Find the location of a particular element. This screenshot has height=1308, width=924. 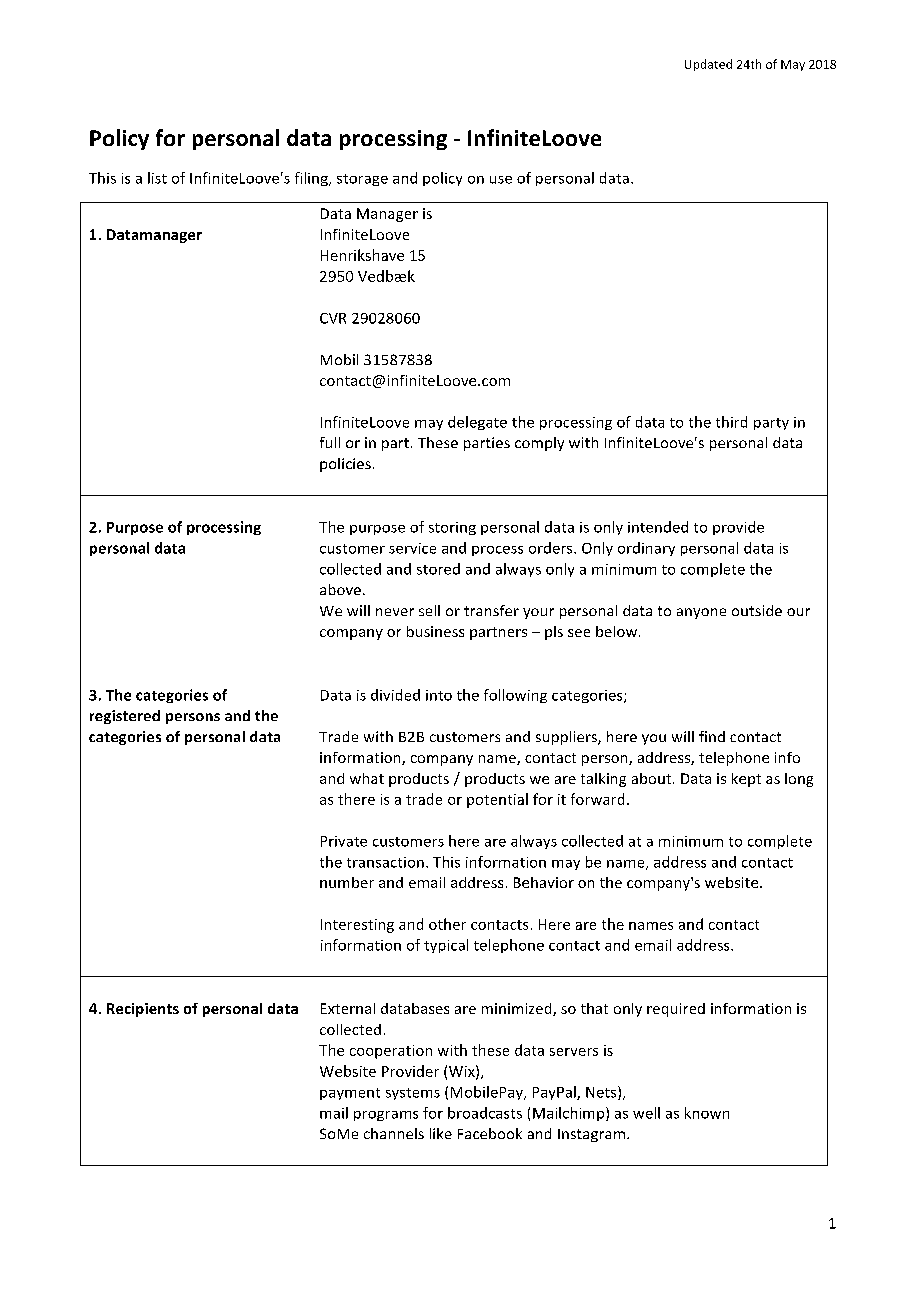

anyone is located at coordinates (701, 613).
